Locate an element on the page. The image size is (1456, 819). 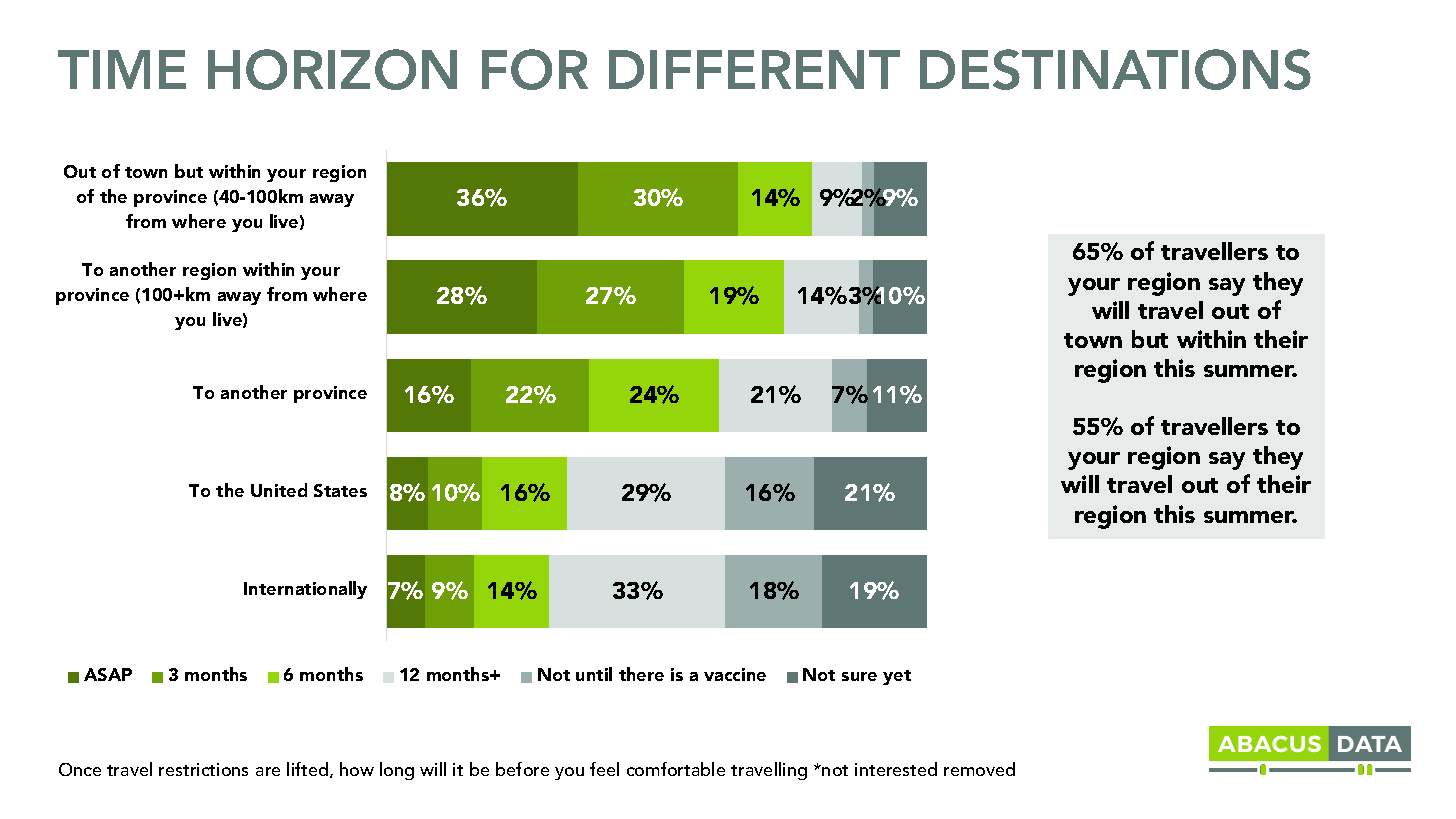
feel is located at coordinates (604, 769).
